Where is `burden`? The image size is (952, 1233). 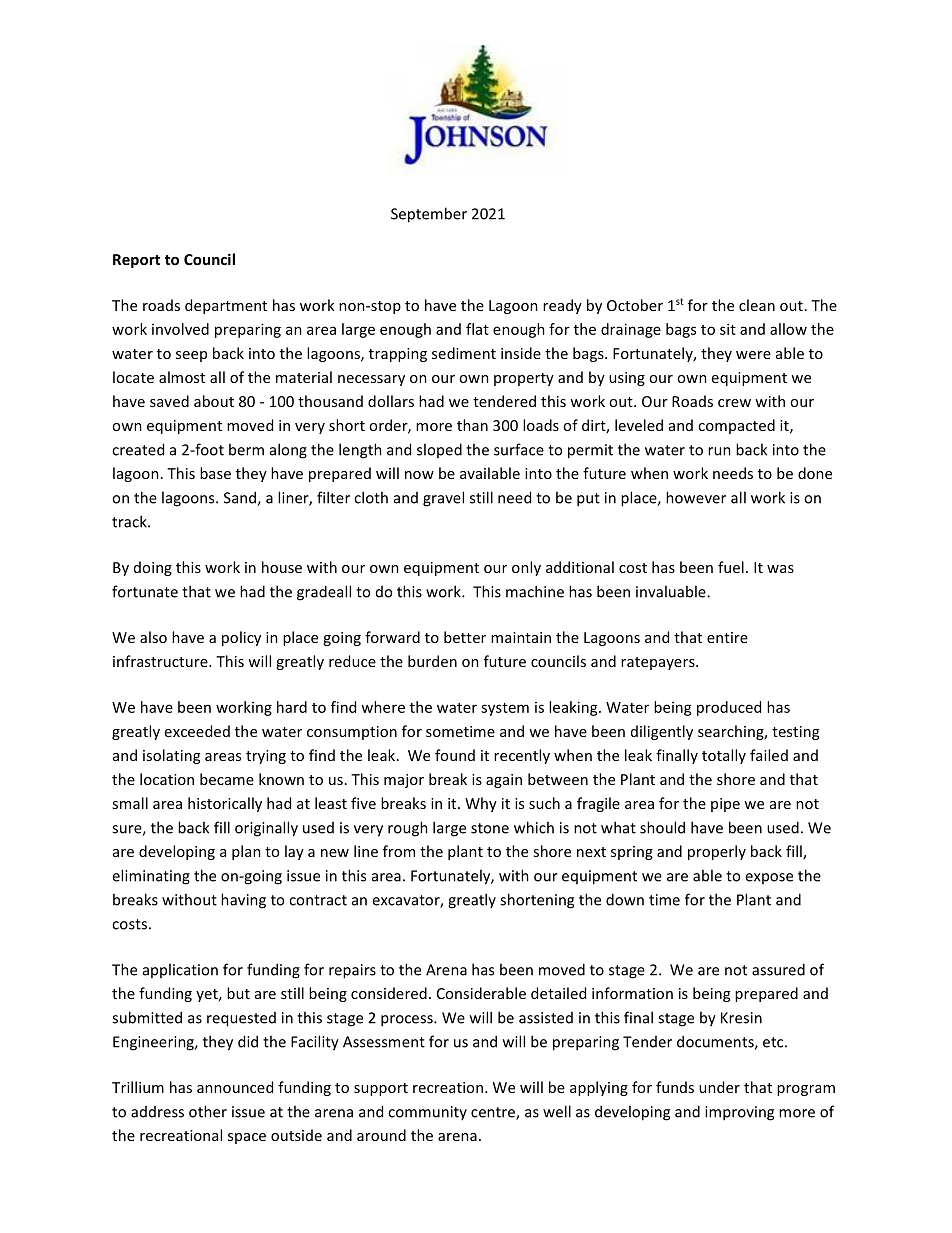 burden is located at coordinates (432, 661).
